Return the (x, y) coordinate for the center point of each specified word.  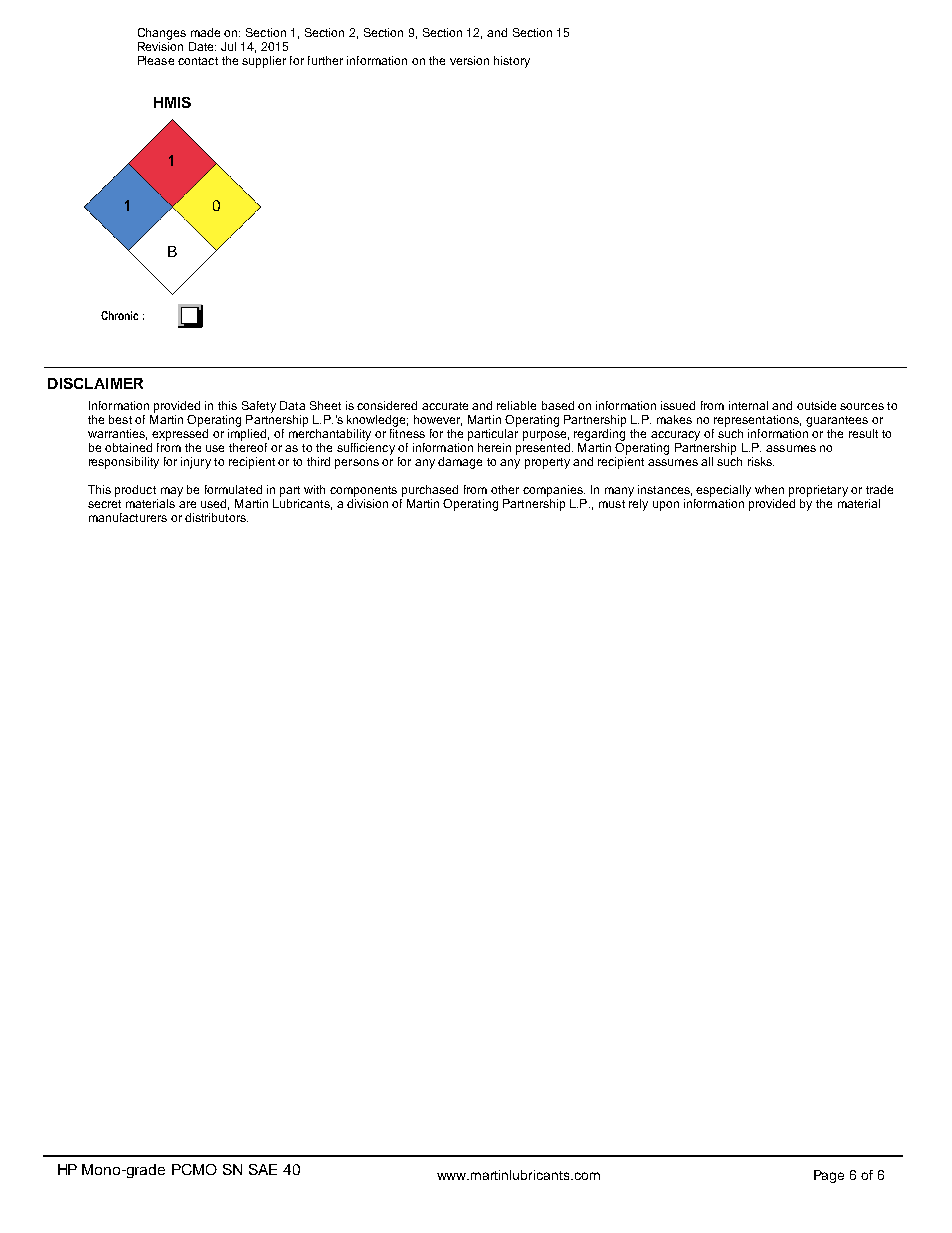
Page (829, 1176)
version (469, 60)
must (612, 504)
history (512, 62)
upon (666, 506)
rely (638, 503)
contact (198, 61)
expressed (180, 433)
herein (494, 447)
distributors (216, 517)
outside (816, 405)
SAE (263, 1169)
